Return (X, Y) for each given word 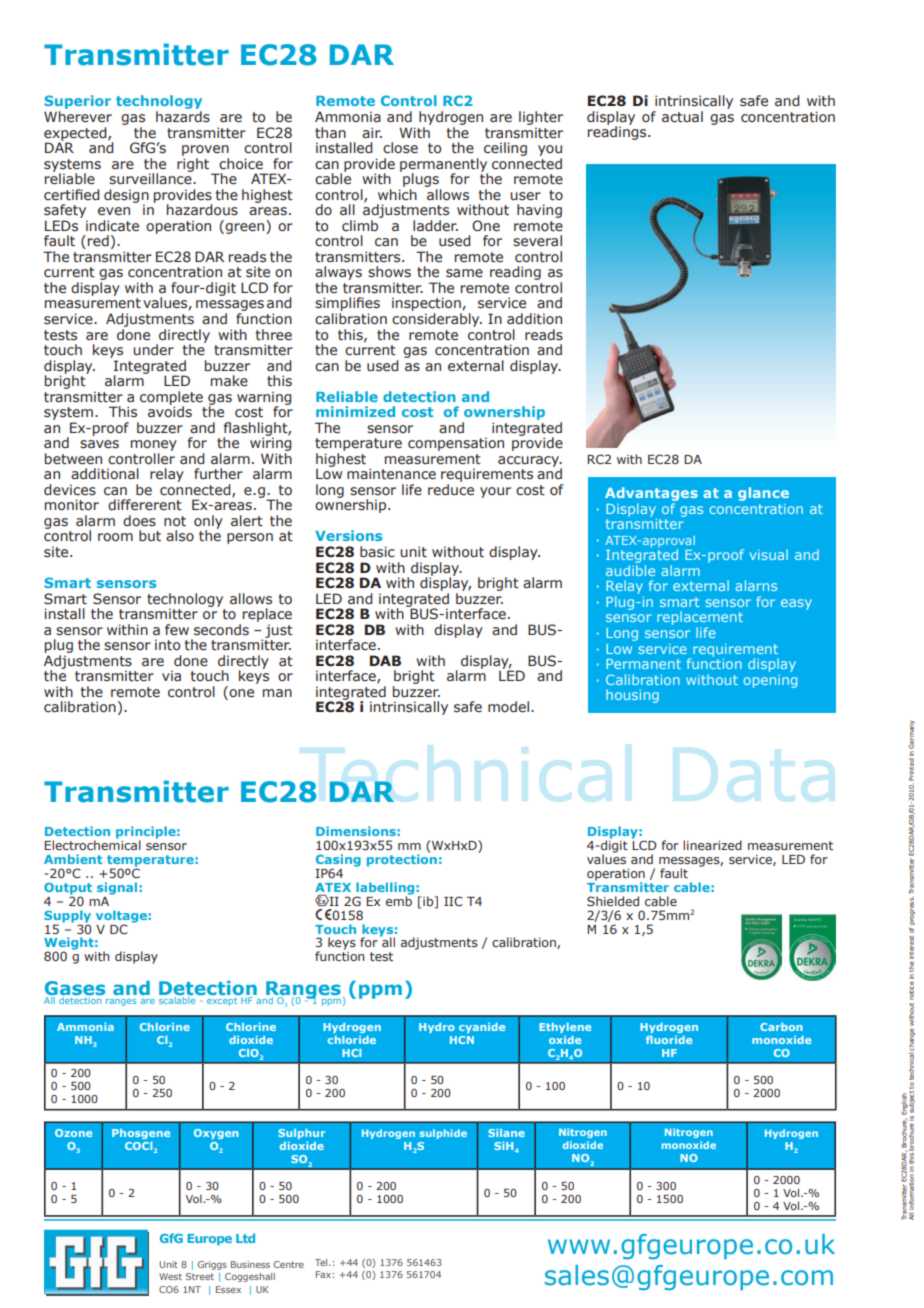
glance (763, 494)
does (139, 520)
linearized (712, 845)
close (400, 148)
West (170, 1276)
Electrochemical (92, 844)
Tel (322, 1262)
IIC (453, 901)
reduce (451, 490)
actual (682, 117)
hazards (183, 116)
